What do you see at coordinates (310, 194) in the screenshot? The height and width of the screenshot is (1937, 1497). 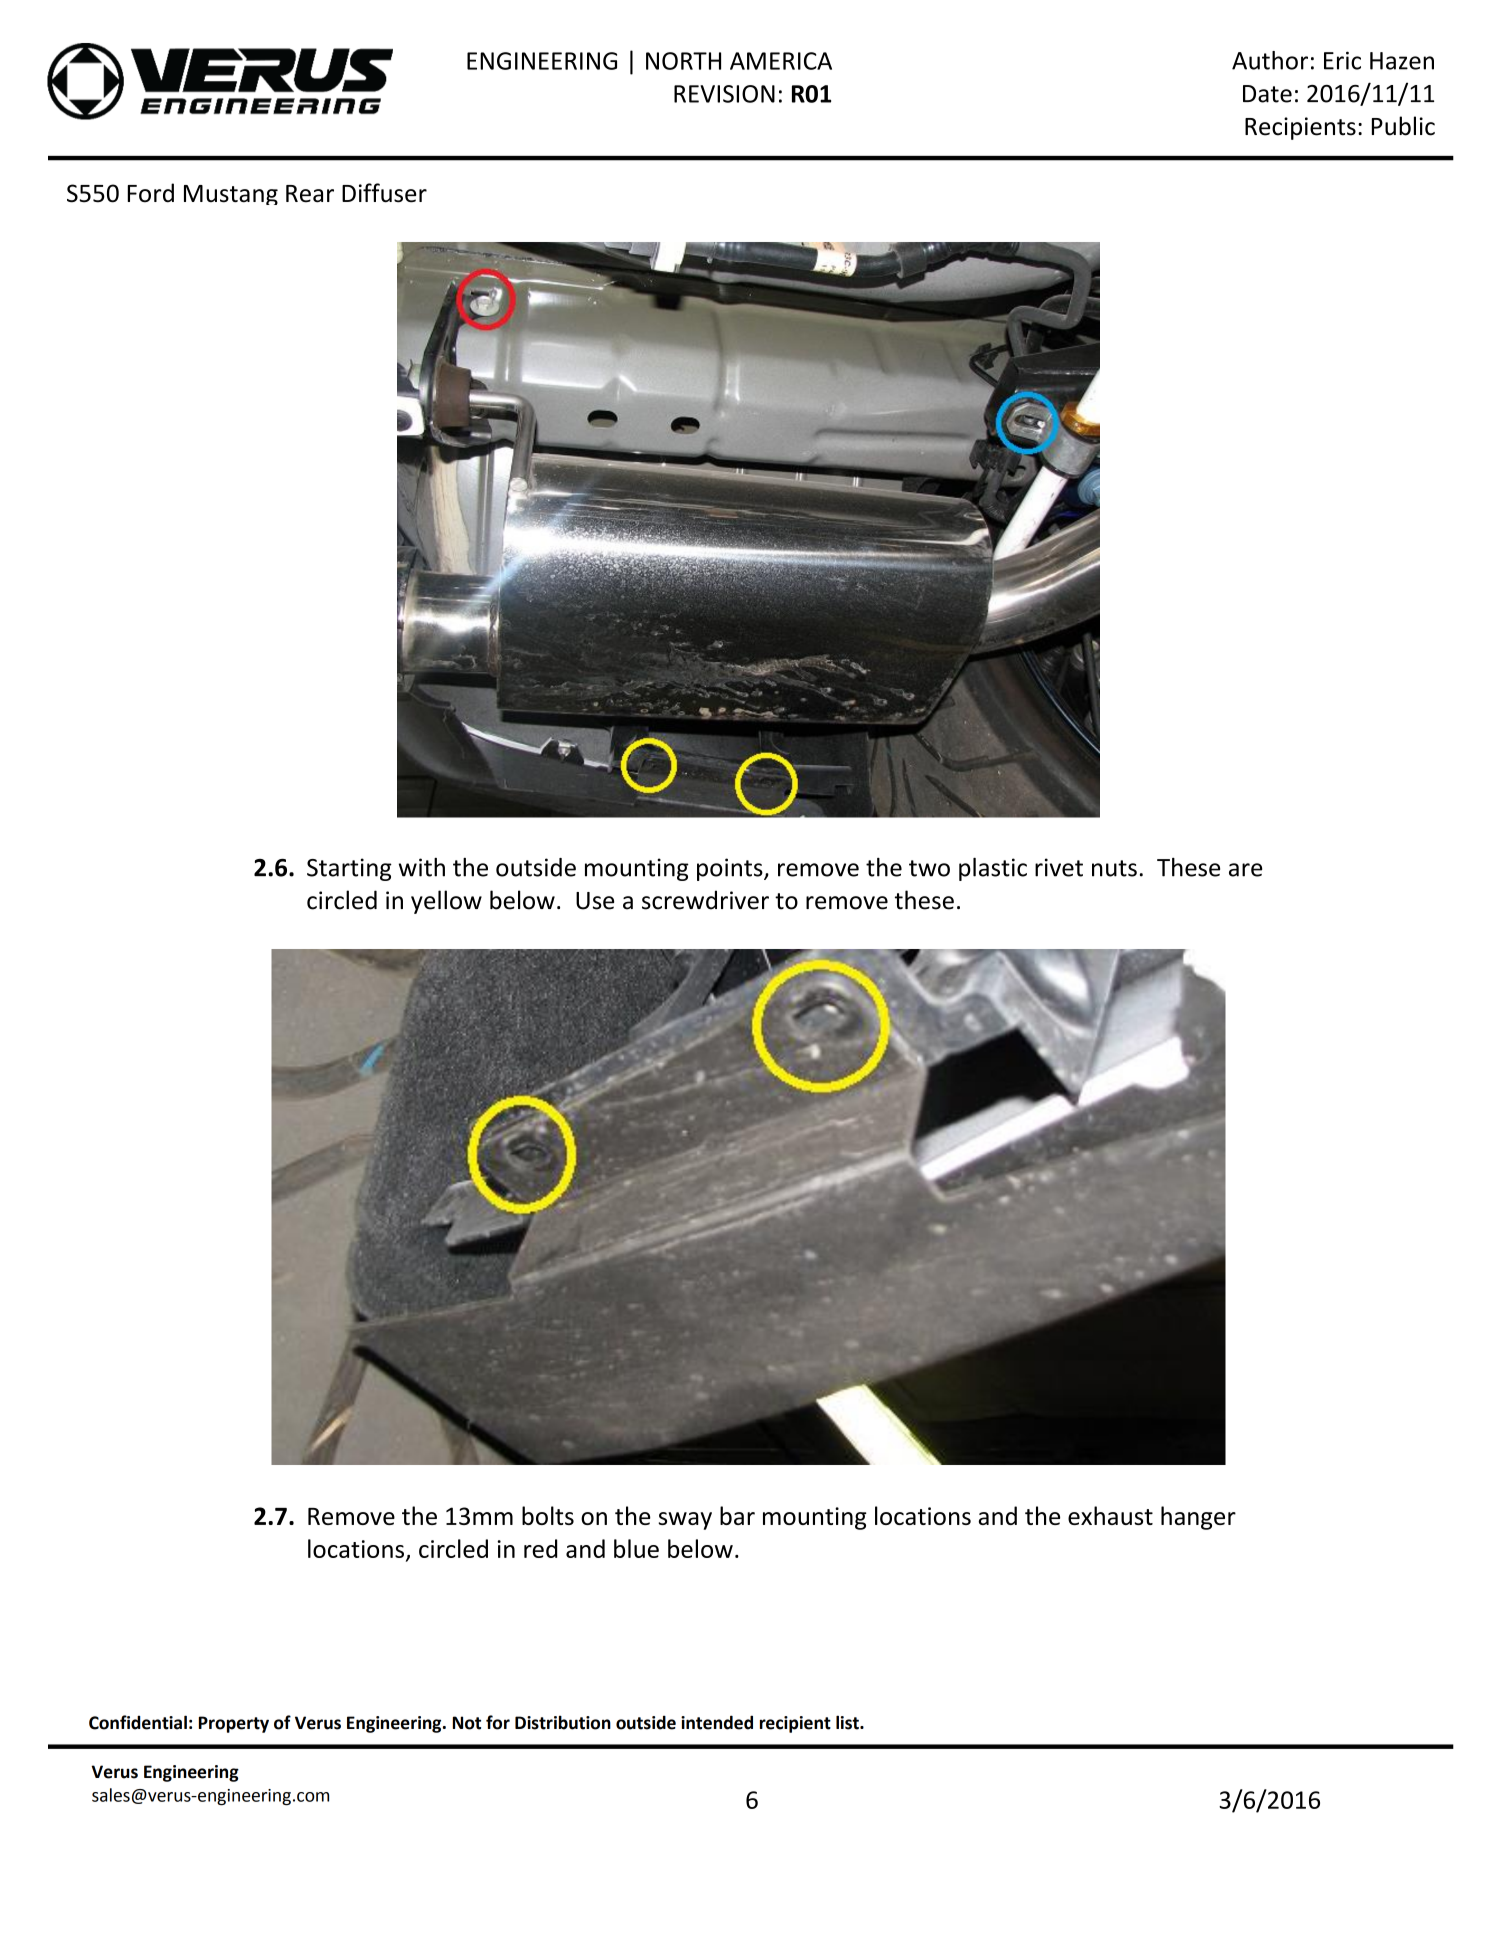 I see `Rear` at bounding box center [310, 194].
